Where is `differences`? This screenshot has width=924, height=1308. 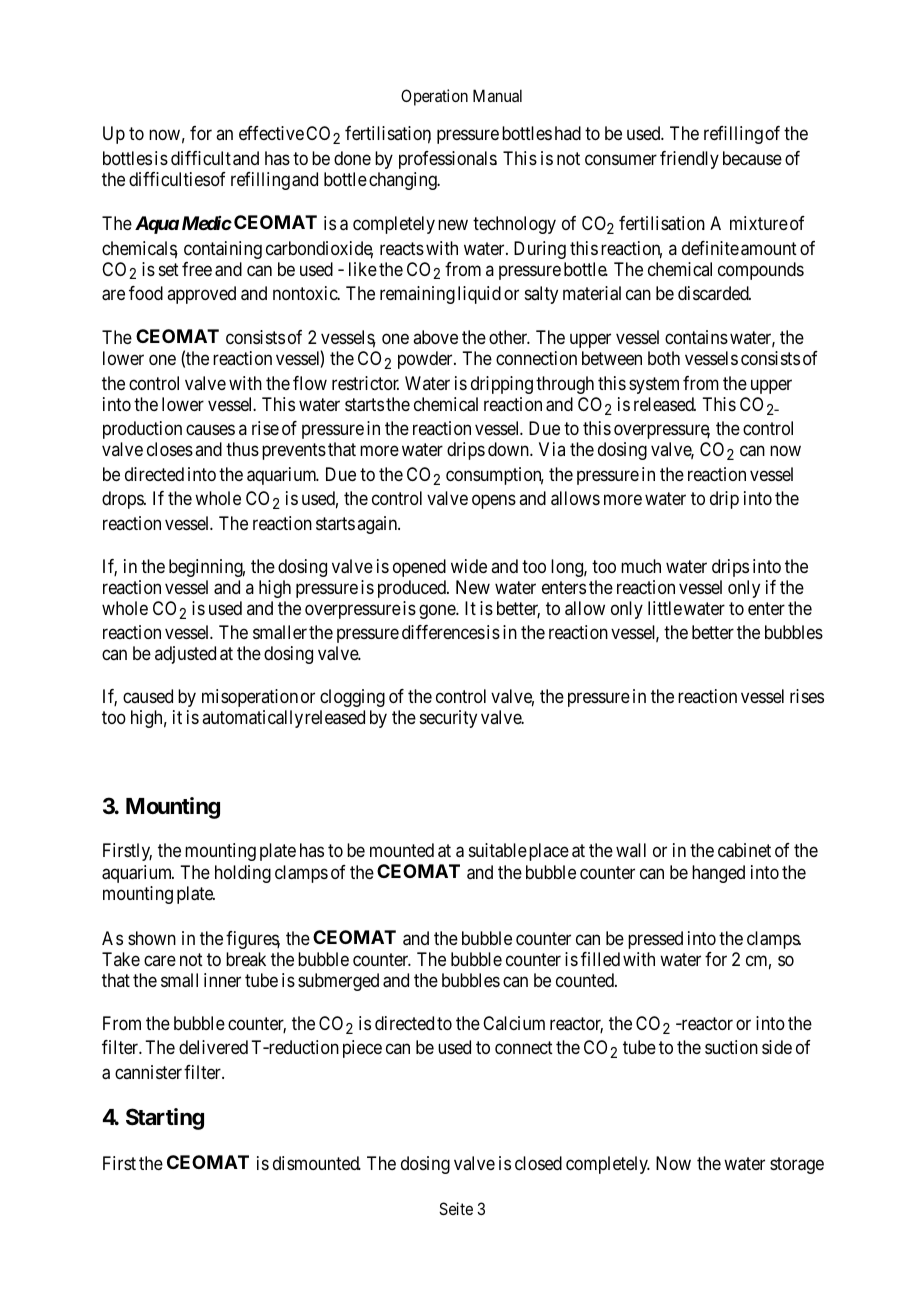
differences is located at coordinates (443, 632).
